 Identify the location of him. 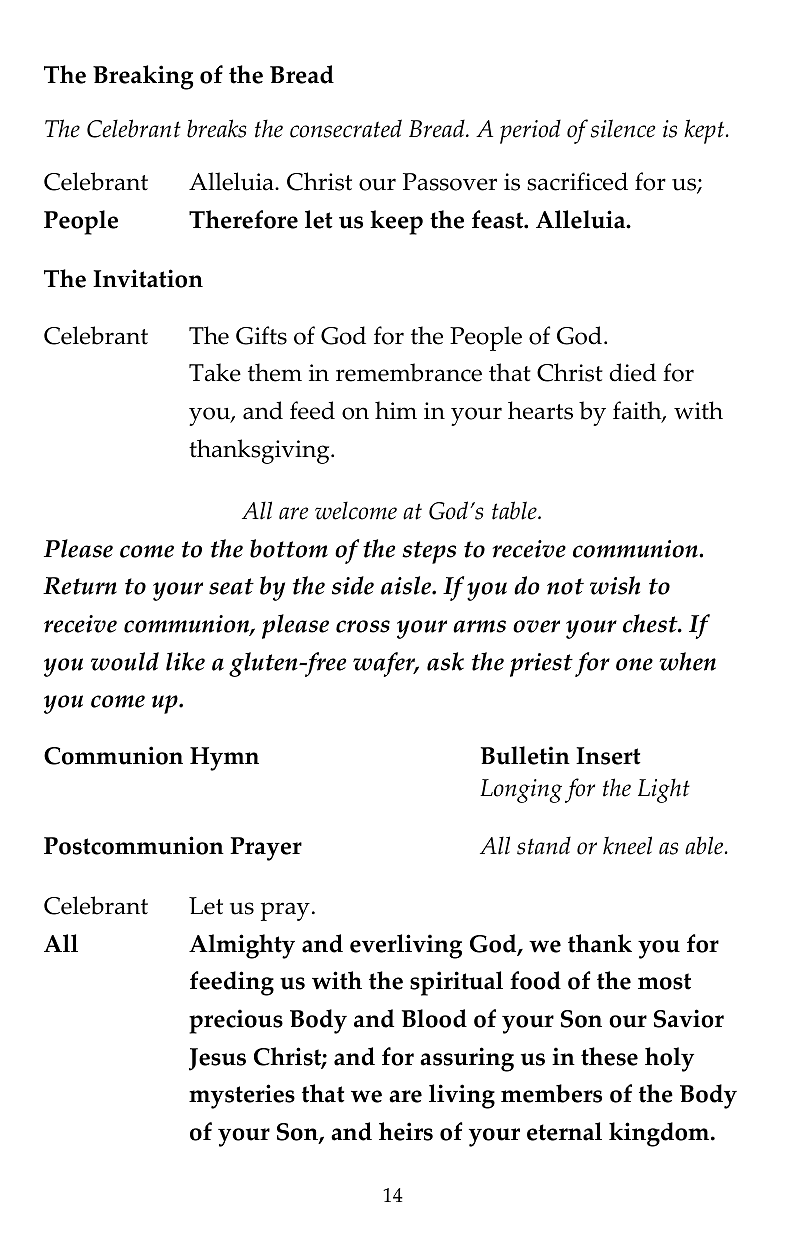
(396, 410).
